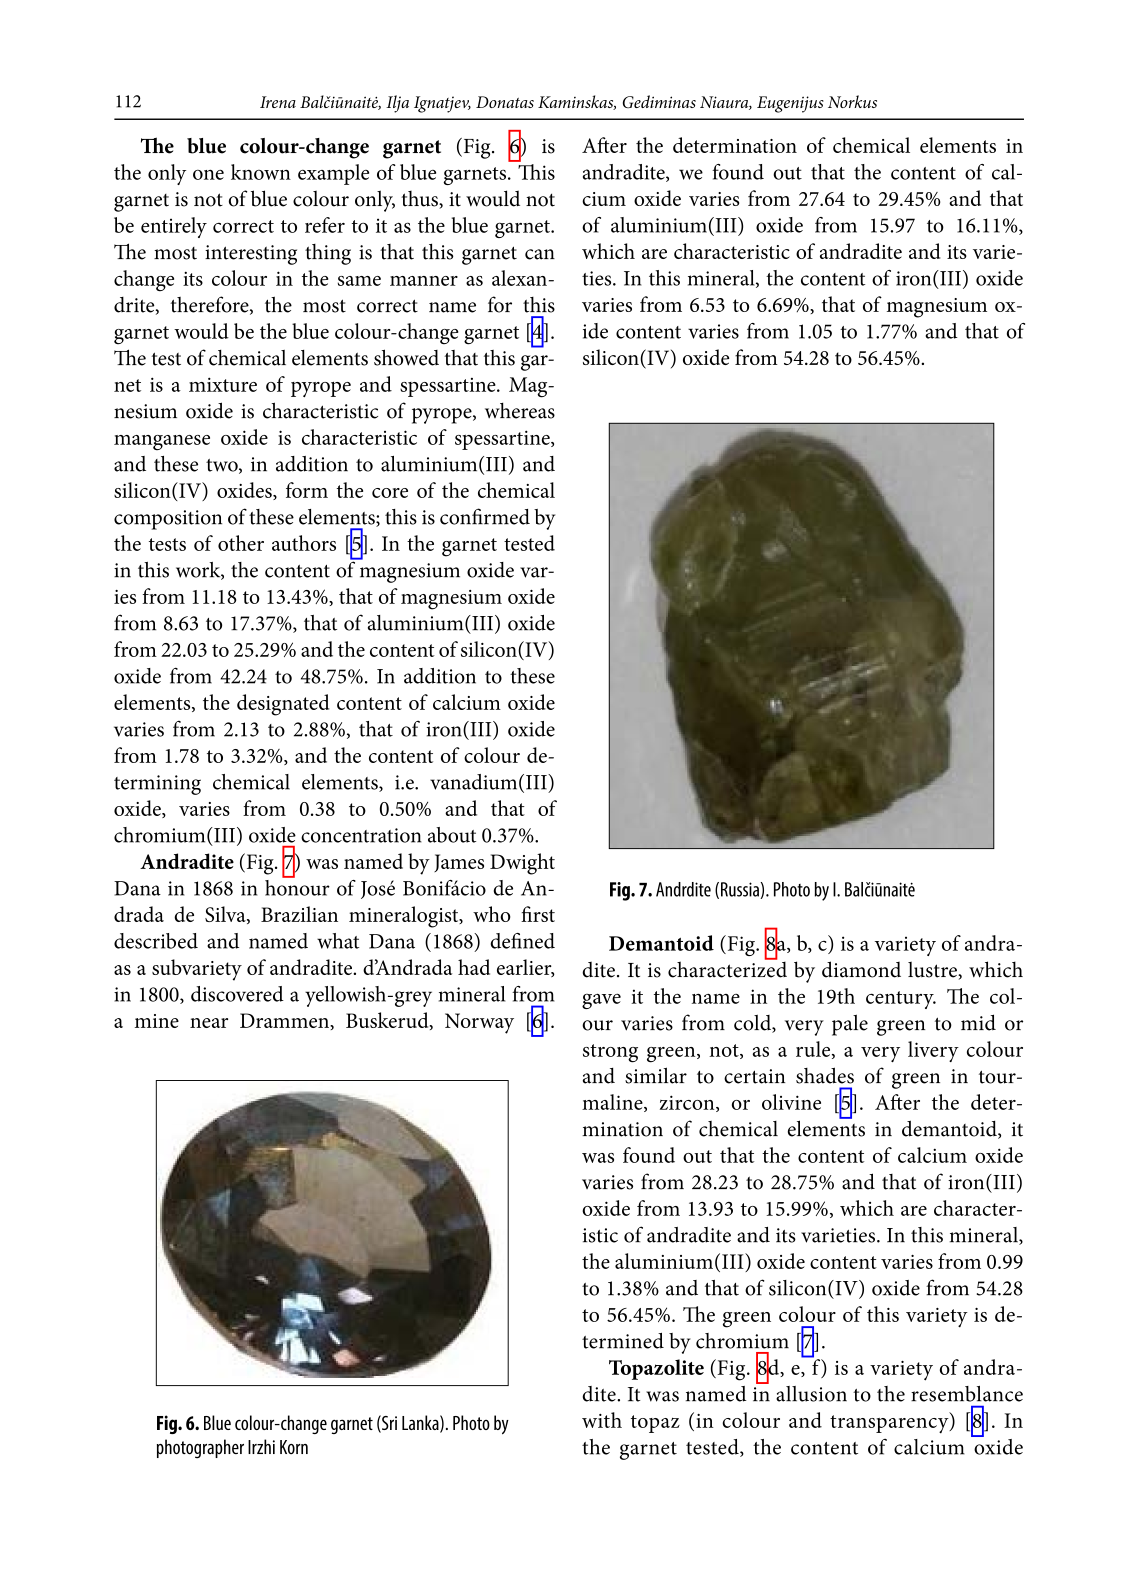 This screenshot has height=1591, width=1137. Describe the element at coordinates (261, 172) in the screenshot. I see `known` at that location.
